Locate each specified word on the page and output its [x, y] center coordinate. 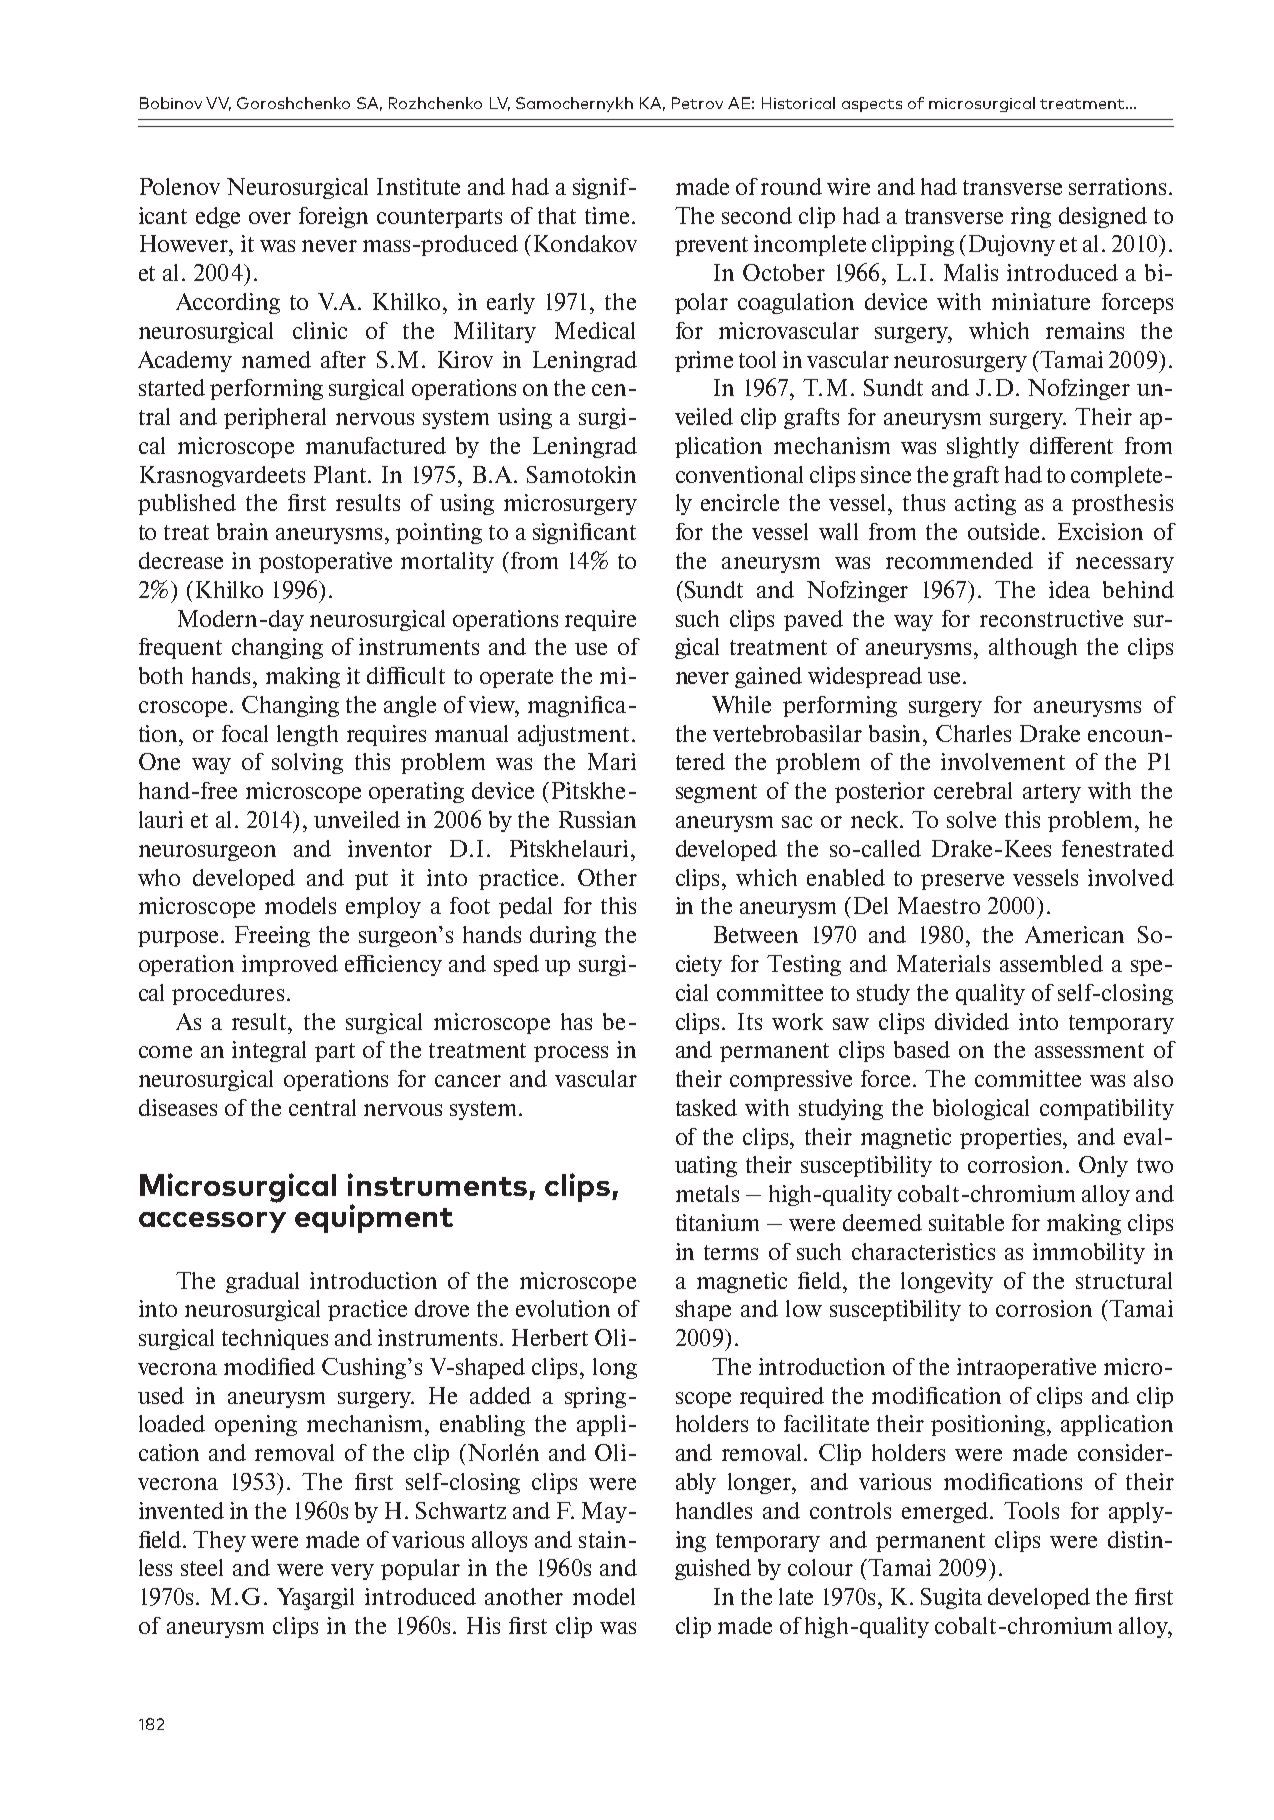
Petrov [697, 103]
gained [768, 677]
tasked [706, 1107]
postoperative [325, 562]
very [352, 1572]
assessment [1089, 1050]
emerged [945, 1512]
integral [269, 1051]
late [796, 1596]
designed [1103, 217]
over [270, 218]
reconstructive [1051, 618]
